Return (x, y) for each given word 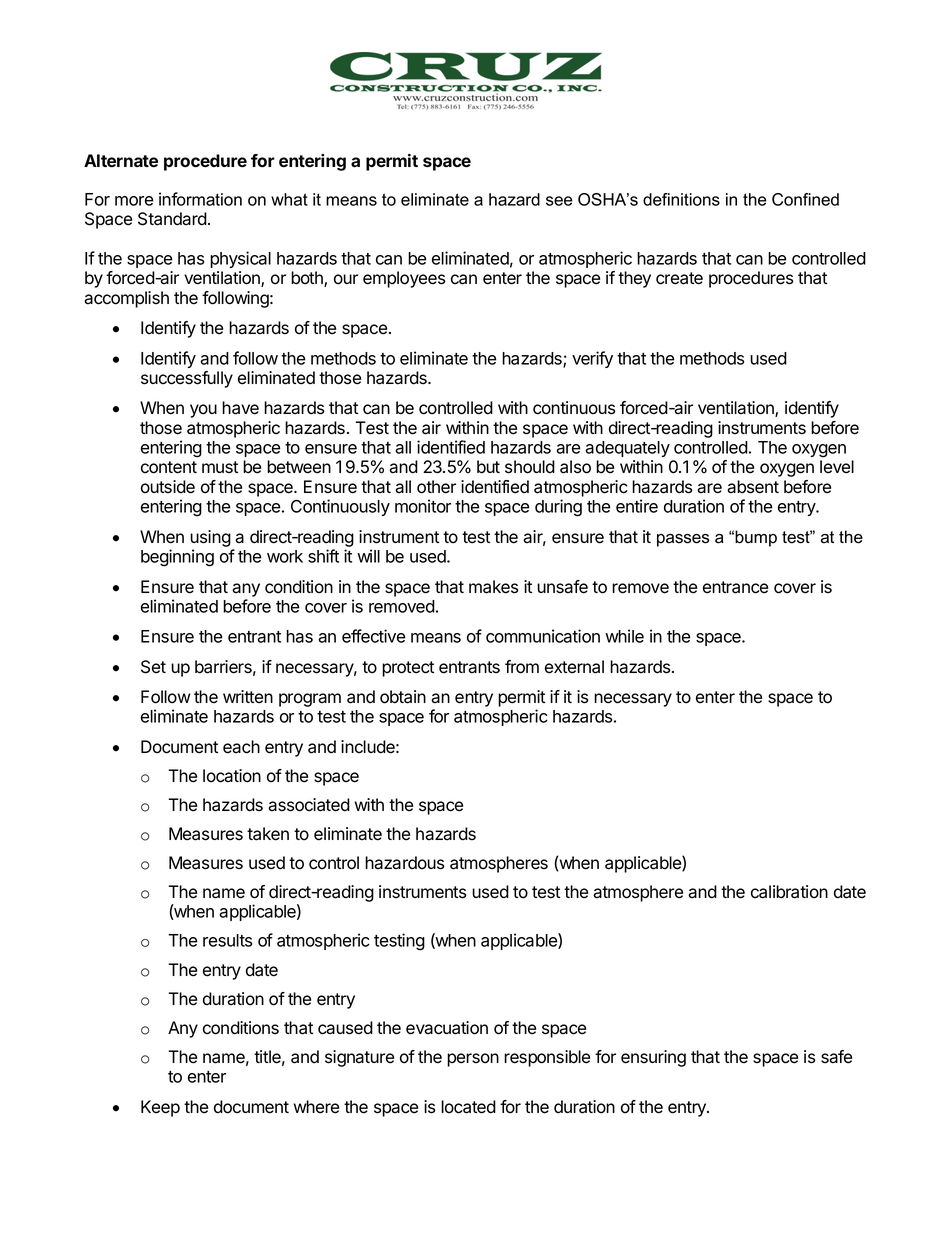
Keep (160, 1108)
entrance (735, 587)
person (473, 1060)
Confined (805, 199)
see (559, 201)
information (200, 199)
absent (753, 487)
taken (268, 834)
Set (153, 667)
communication (543, 636)
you (203, 411)
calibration (789, 892)
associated (309, 805)
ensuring (653, 1058)
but (488, 467)
